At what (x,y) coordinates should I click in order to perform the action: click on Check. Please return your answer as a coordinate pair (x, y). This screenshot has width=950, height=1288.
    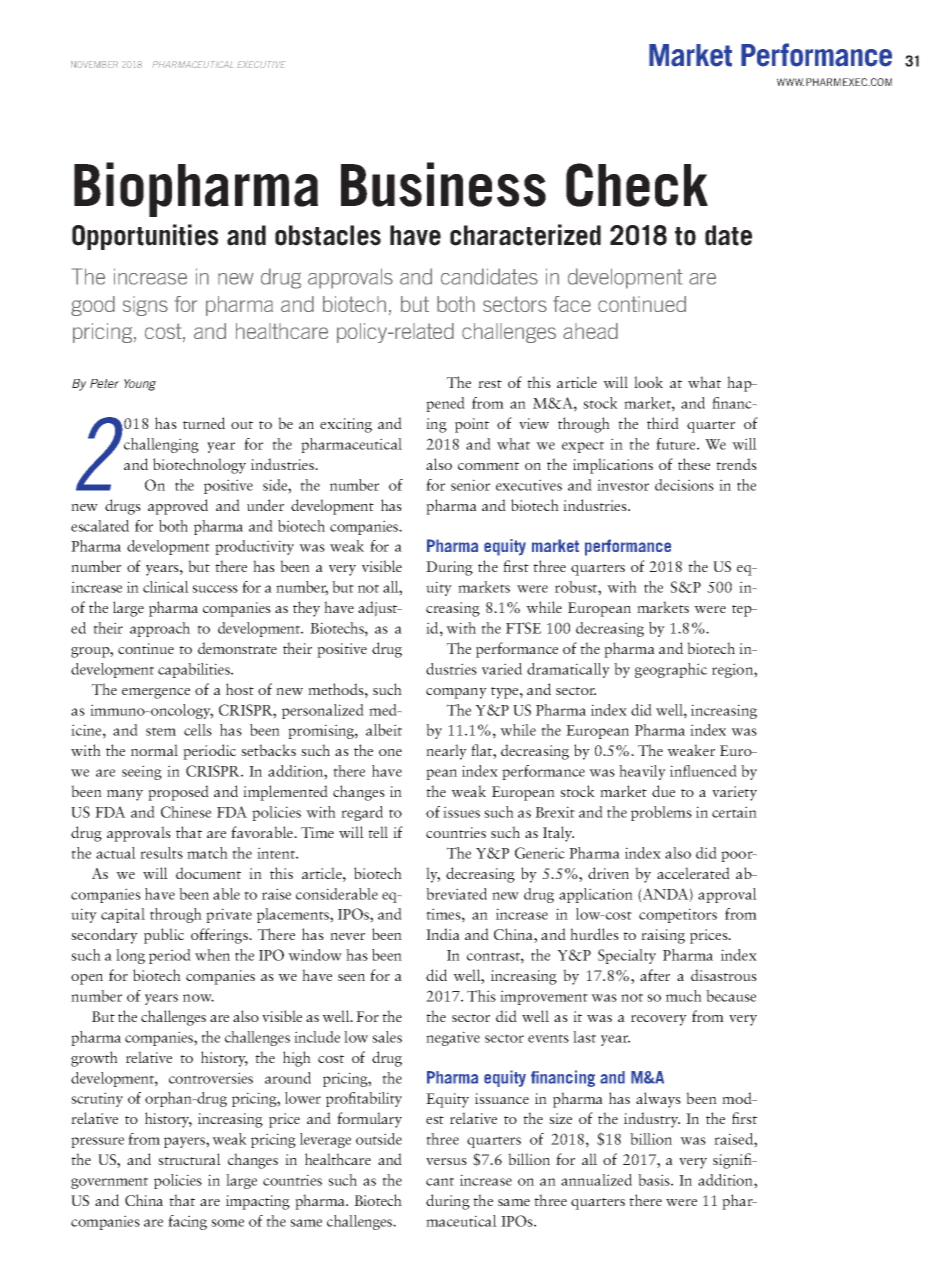
    Looking at the image, I should click on (637, 185).
